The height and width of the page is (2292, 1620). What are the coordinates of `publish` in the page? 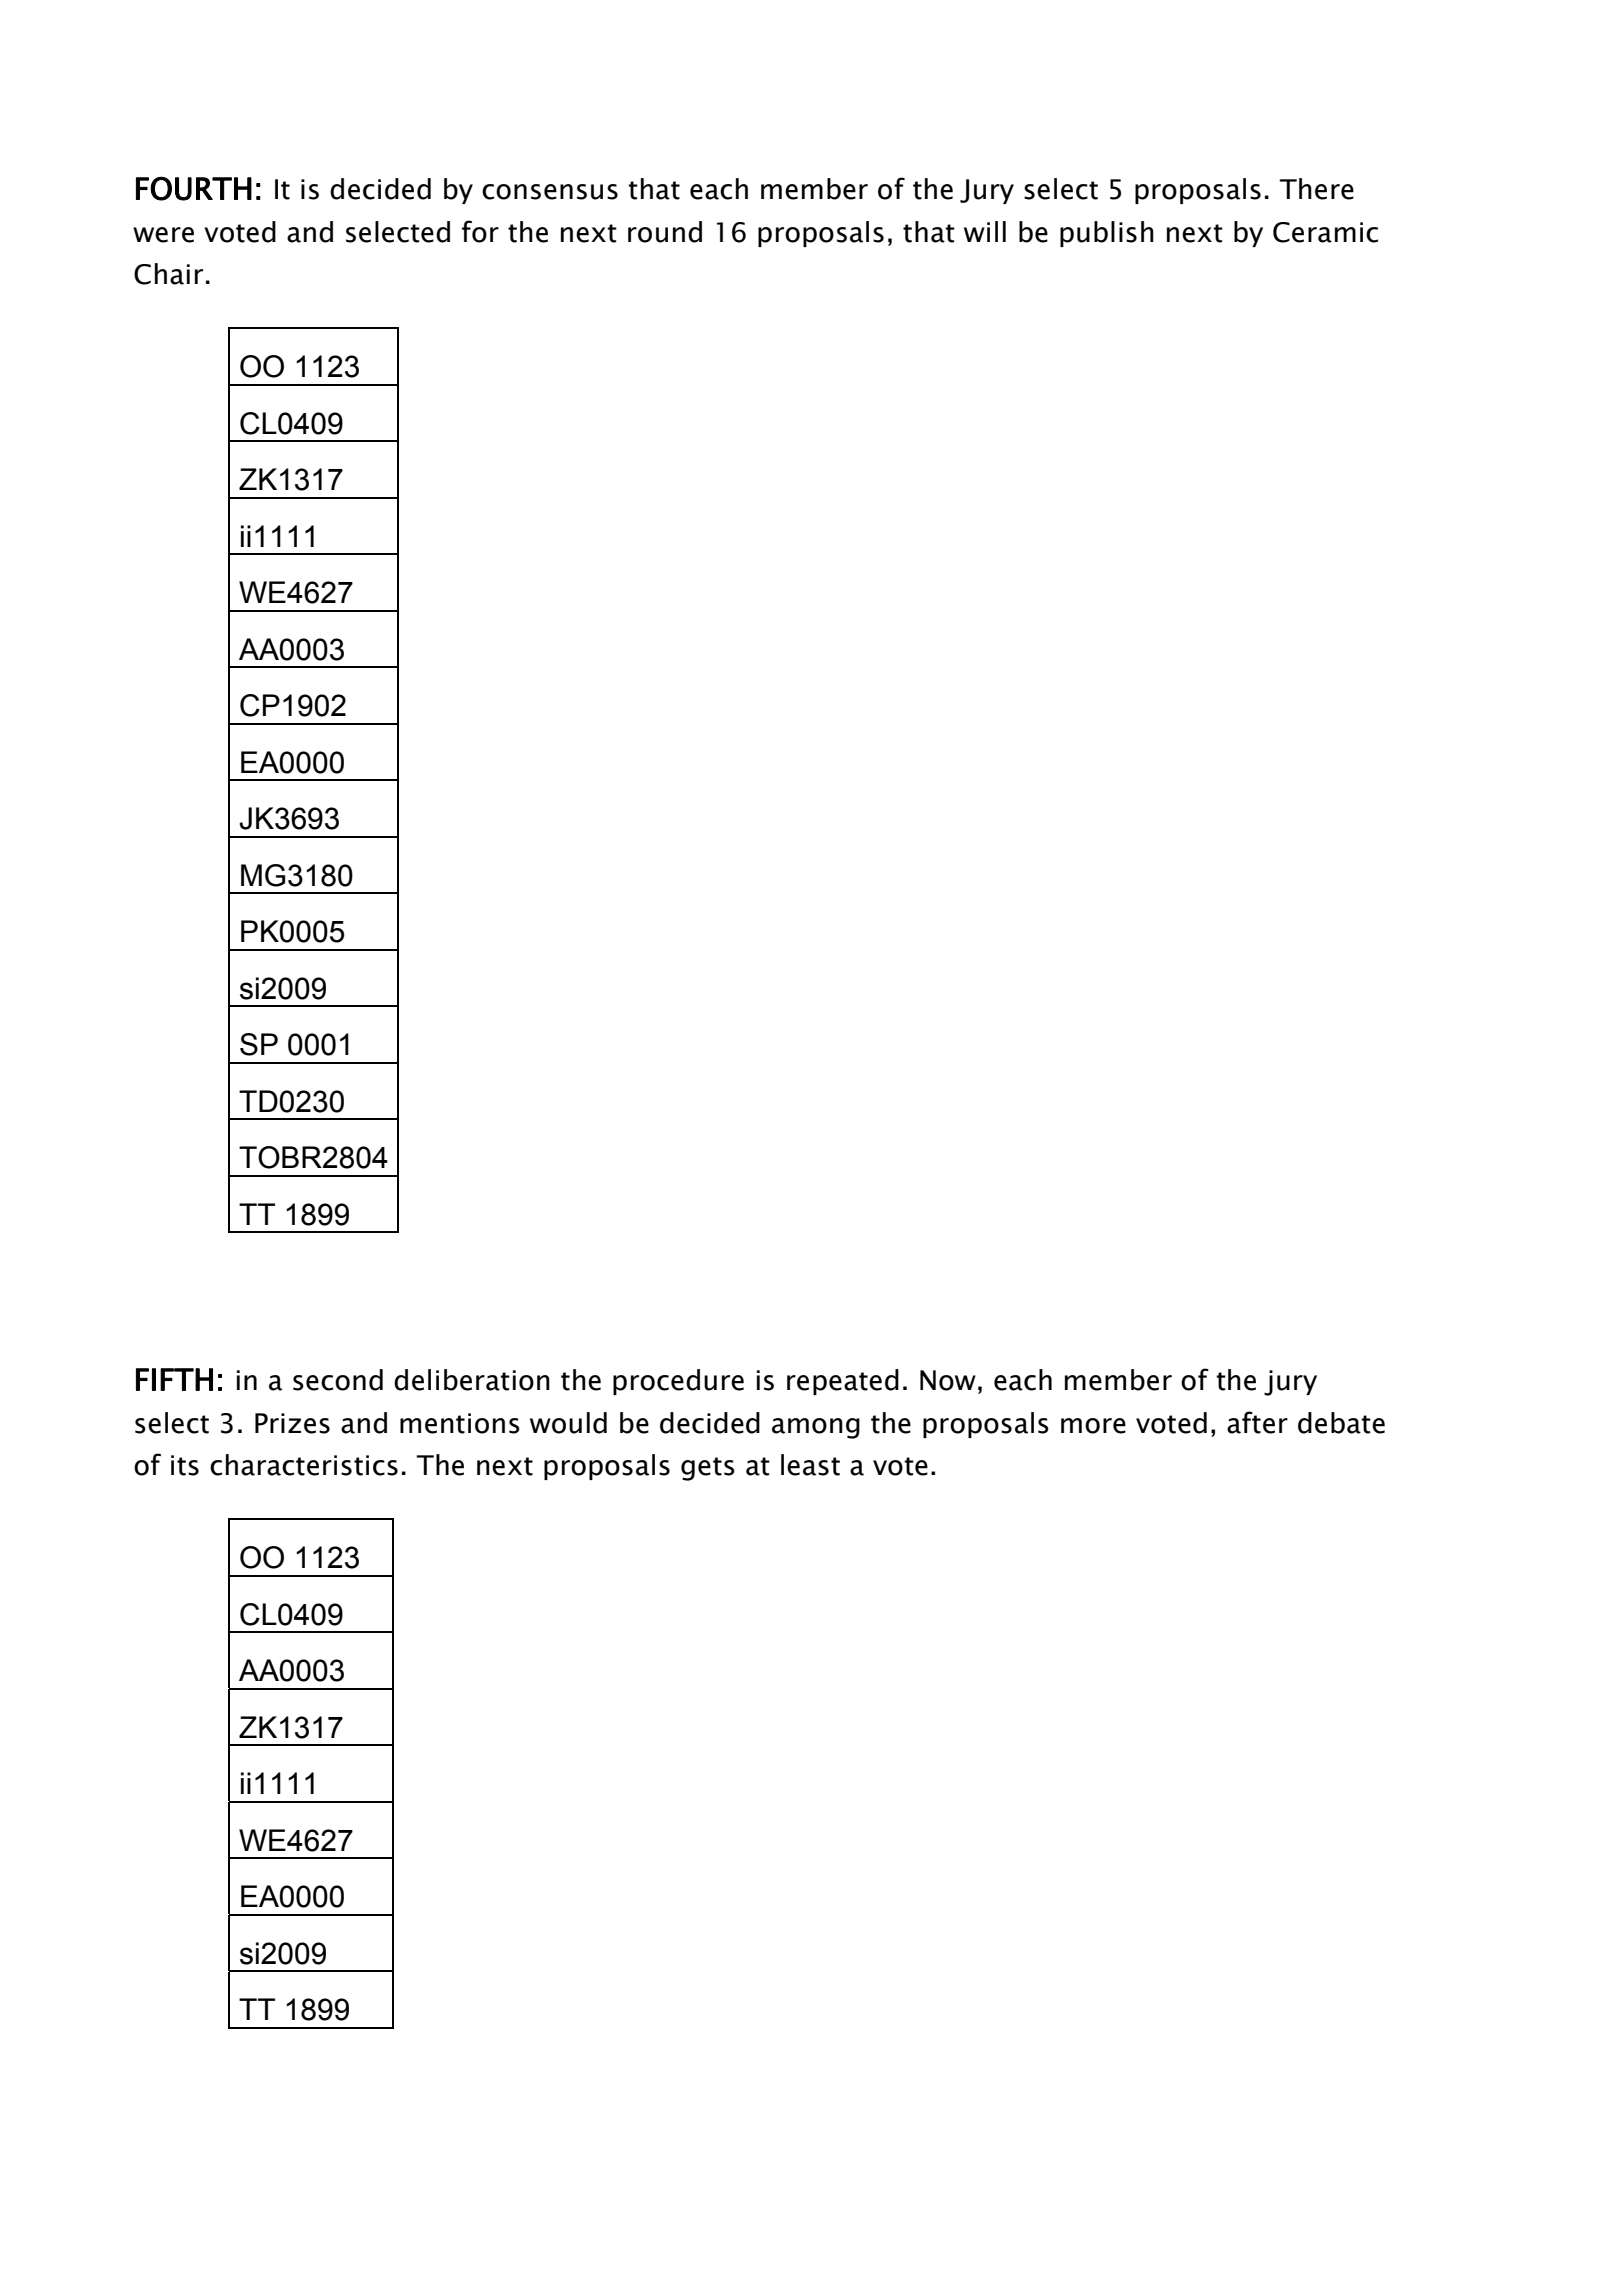 It's located at (1107, 234).
